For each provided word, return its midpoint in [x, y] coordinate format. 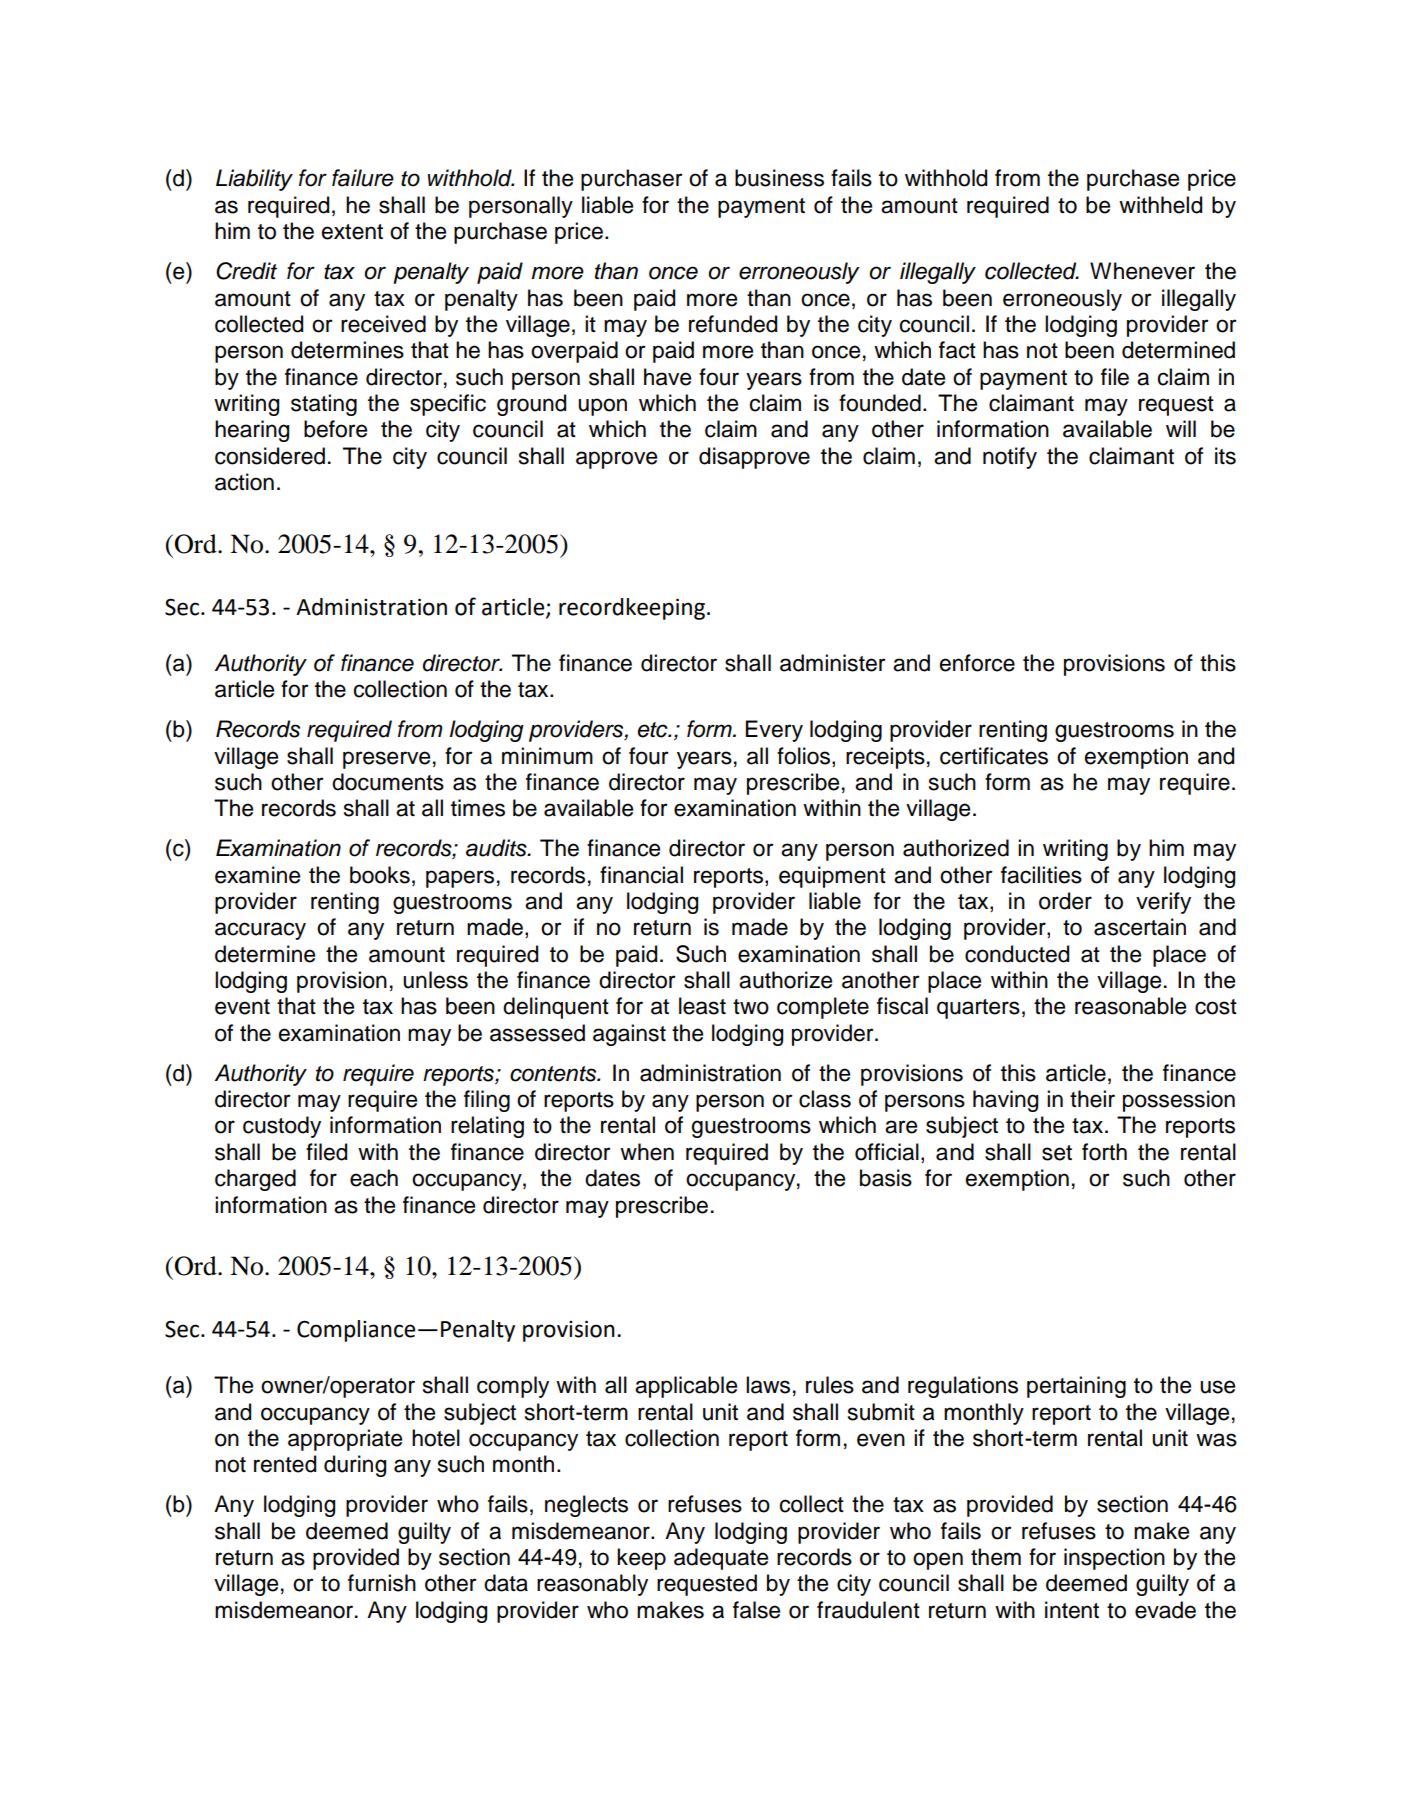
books [380, 875]
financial [641, 875]
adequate [721, 1559]
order [1065, 901]
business [779, 178]
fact [957, 350]
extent [352, 232]
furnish [382, 1583]
